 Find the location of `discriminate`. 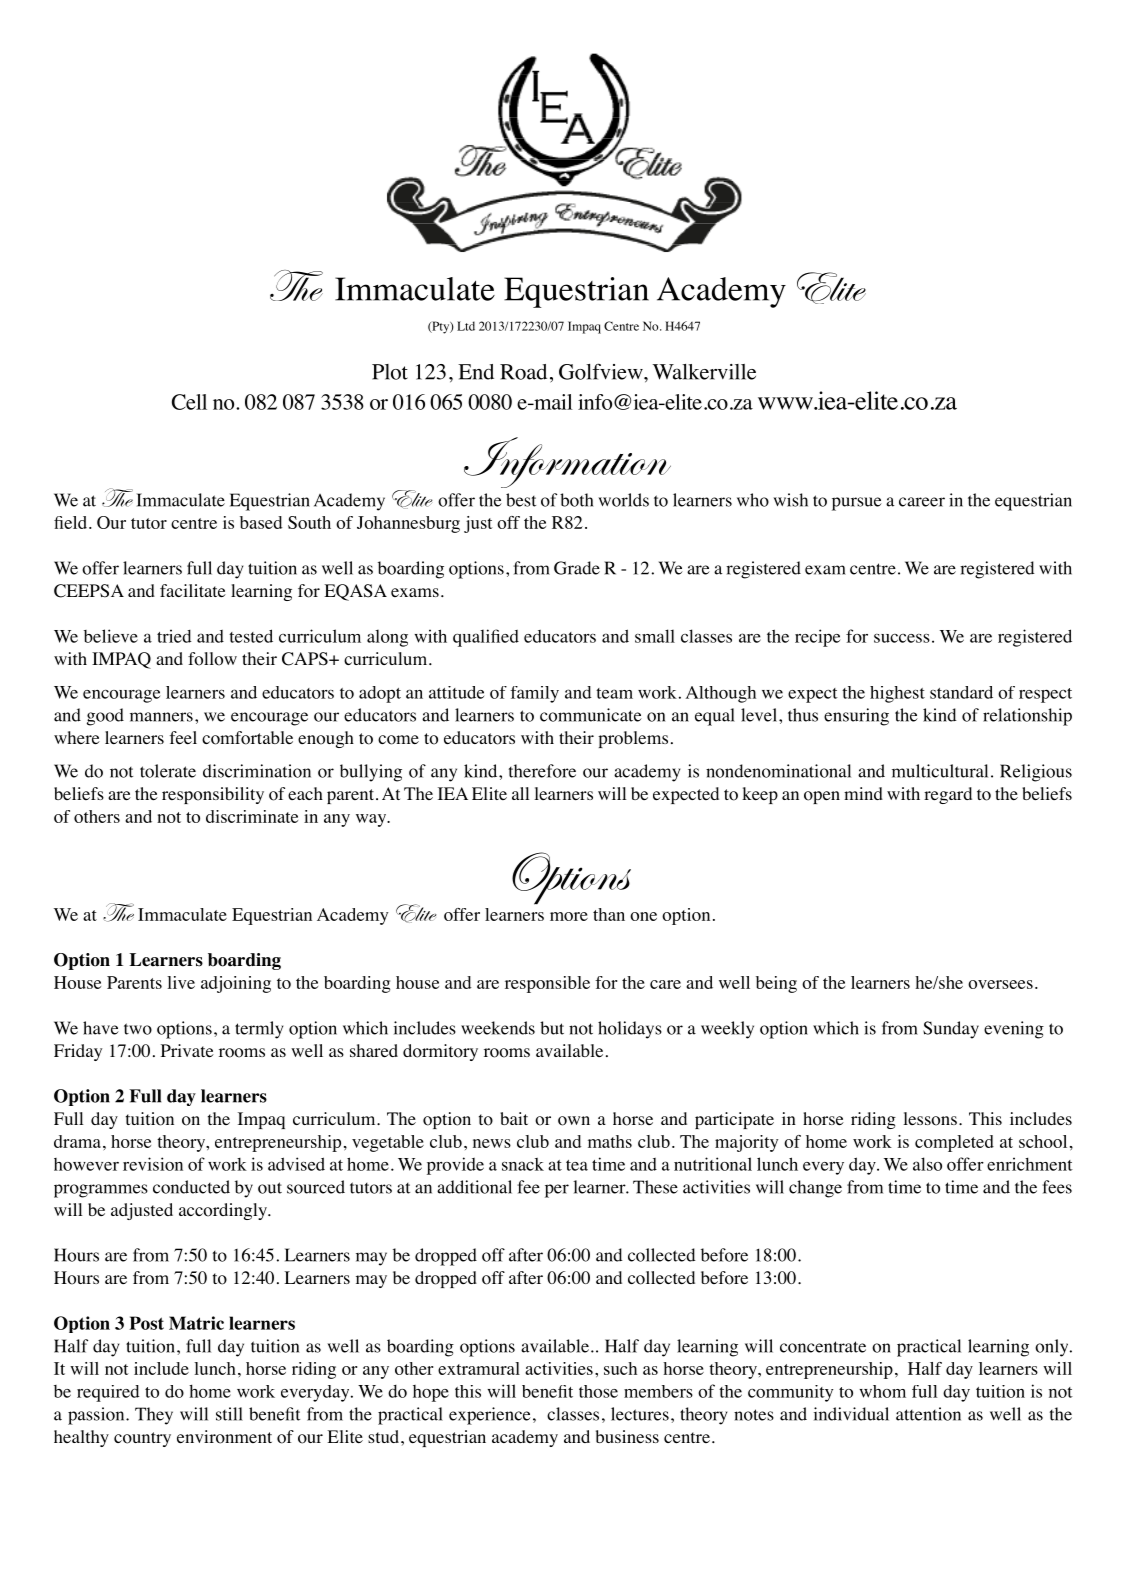

discriminate is located at coordinates (252, 816).
